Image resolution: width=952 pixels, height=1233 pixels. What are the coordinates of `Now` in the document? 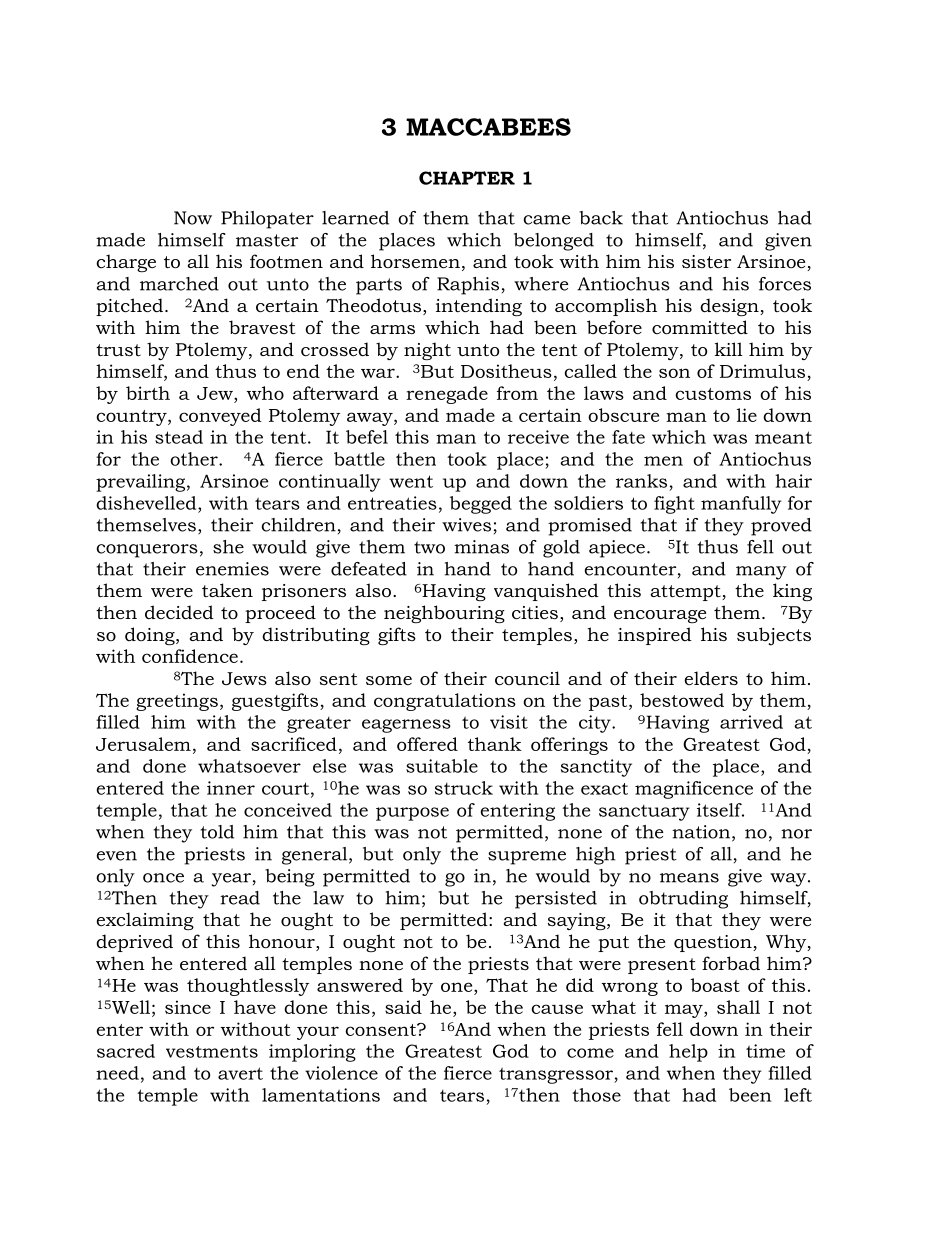 It's located at (193, 218).
